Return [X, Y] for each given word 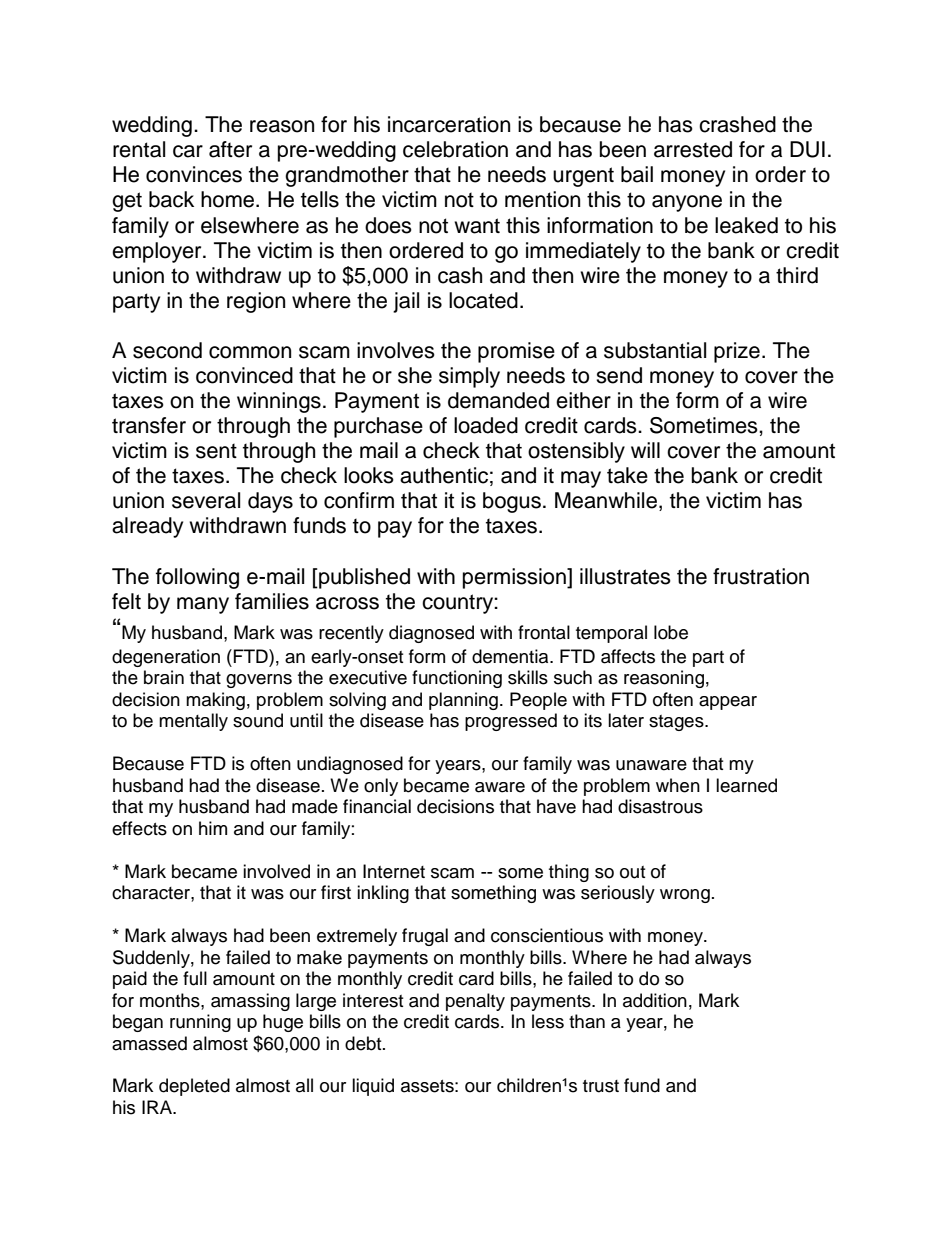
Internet [394, 871]
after [230, 149]
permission [515, 578]
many [203, 605]
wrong [685, 896]
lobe [671, 632]
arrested [693, 149]
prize [737, 352]
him [213, 828]
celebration [455, 149]
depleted [194, 1087]
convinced [244, 375]
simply [469, 377]
